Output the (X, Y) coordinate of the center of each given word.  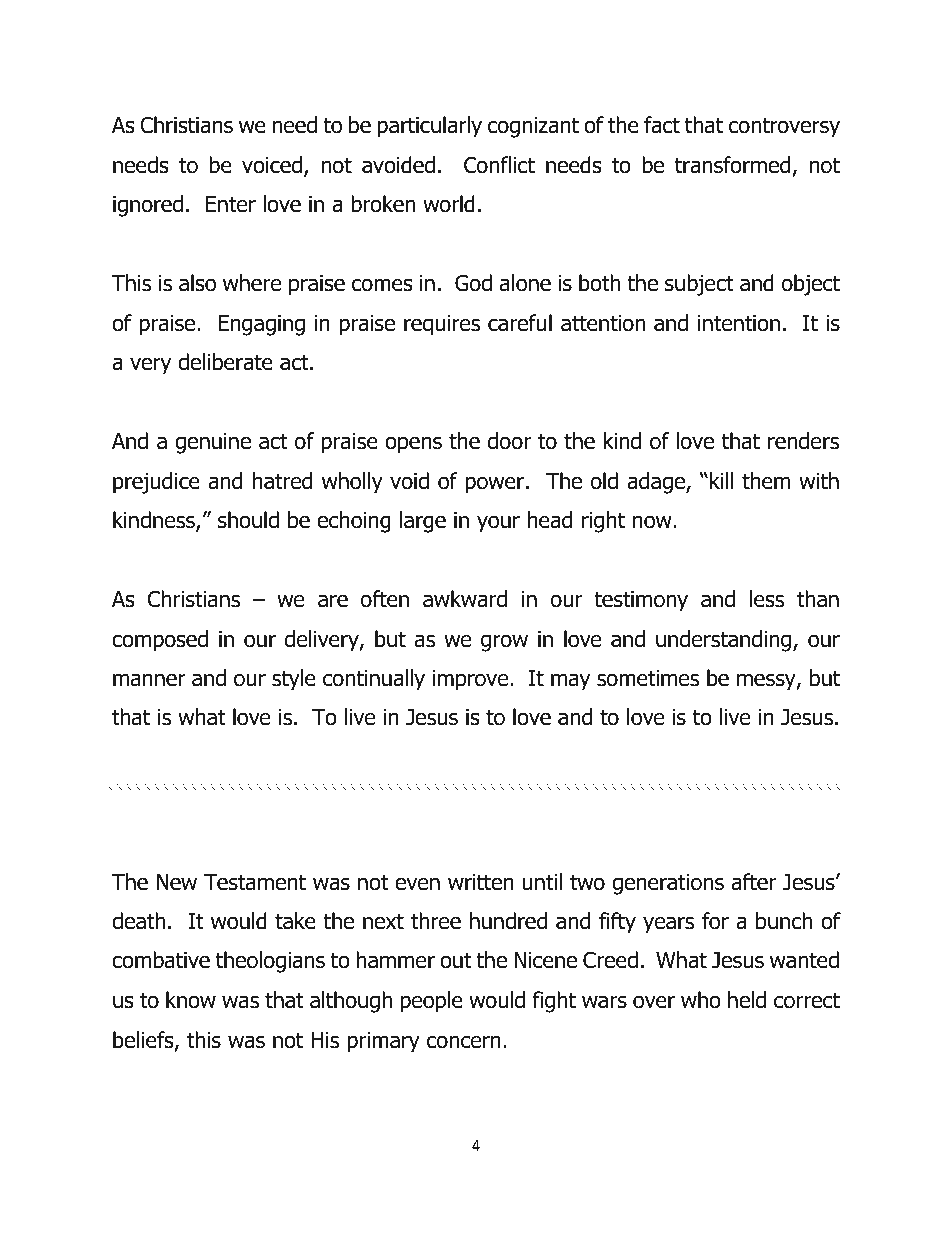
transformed (732, 165)
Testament (255, 882)
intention (739, 323)
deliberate (225, 362)
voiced (272, 165)
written (481, 882)
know (191, 1000)
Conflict (499, 165)
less (767, 599)
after (753, 882)
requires (442, 325)
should (248, 520)
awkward (465, 599)
